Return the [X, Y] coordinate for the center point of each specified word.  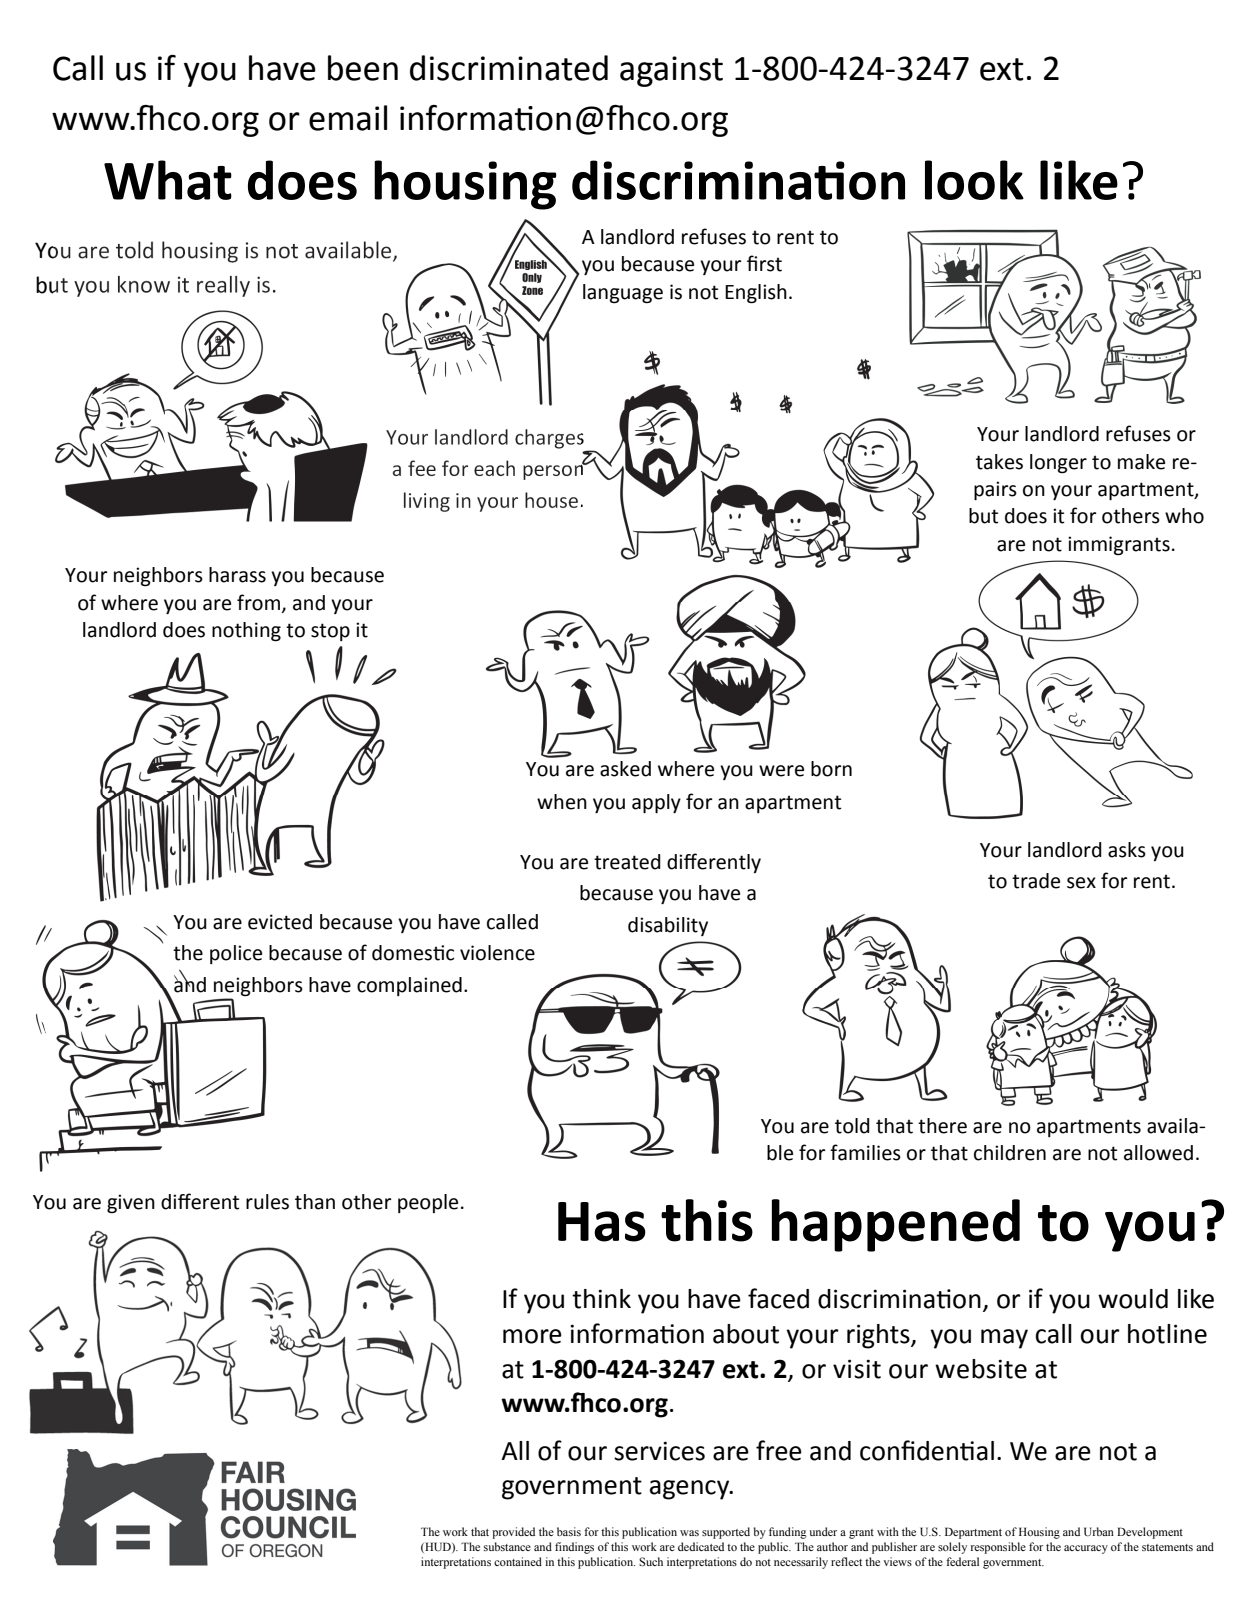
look [974, 180]
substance [507, 1546]
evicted [280, 922]
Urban [1099, 1531]
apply [656, 803]
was [689, 1533]
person [554, 471]
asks [1127, 850]
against [671, 71]
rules [267, 1202]
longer [1058, 464]
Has [602, 1222]
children [1010, 1153]
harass [237, 575]
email [348, 118]
